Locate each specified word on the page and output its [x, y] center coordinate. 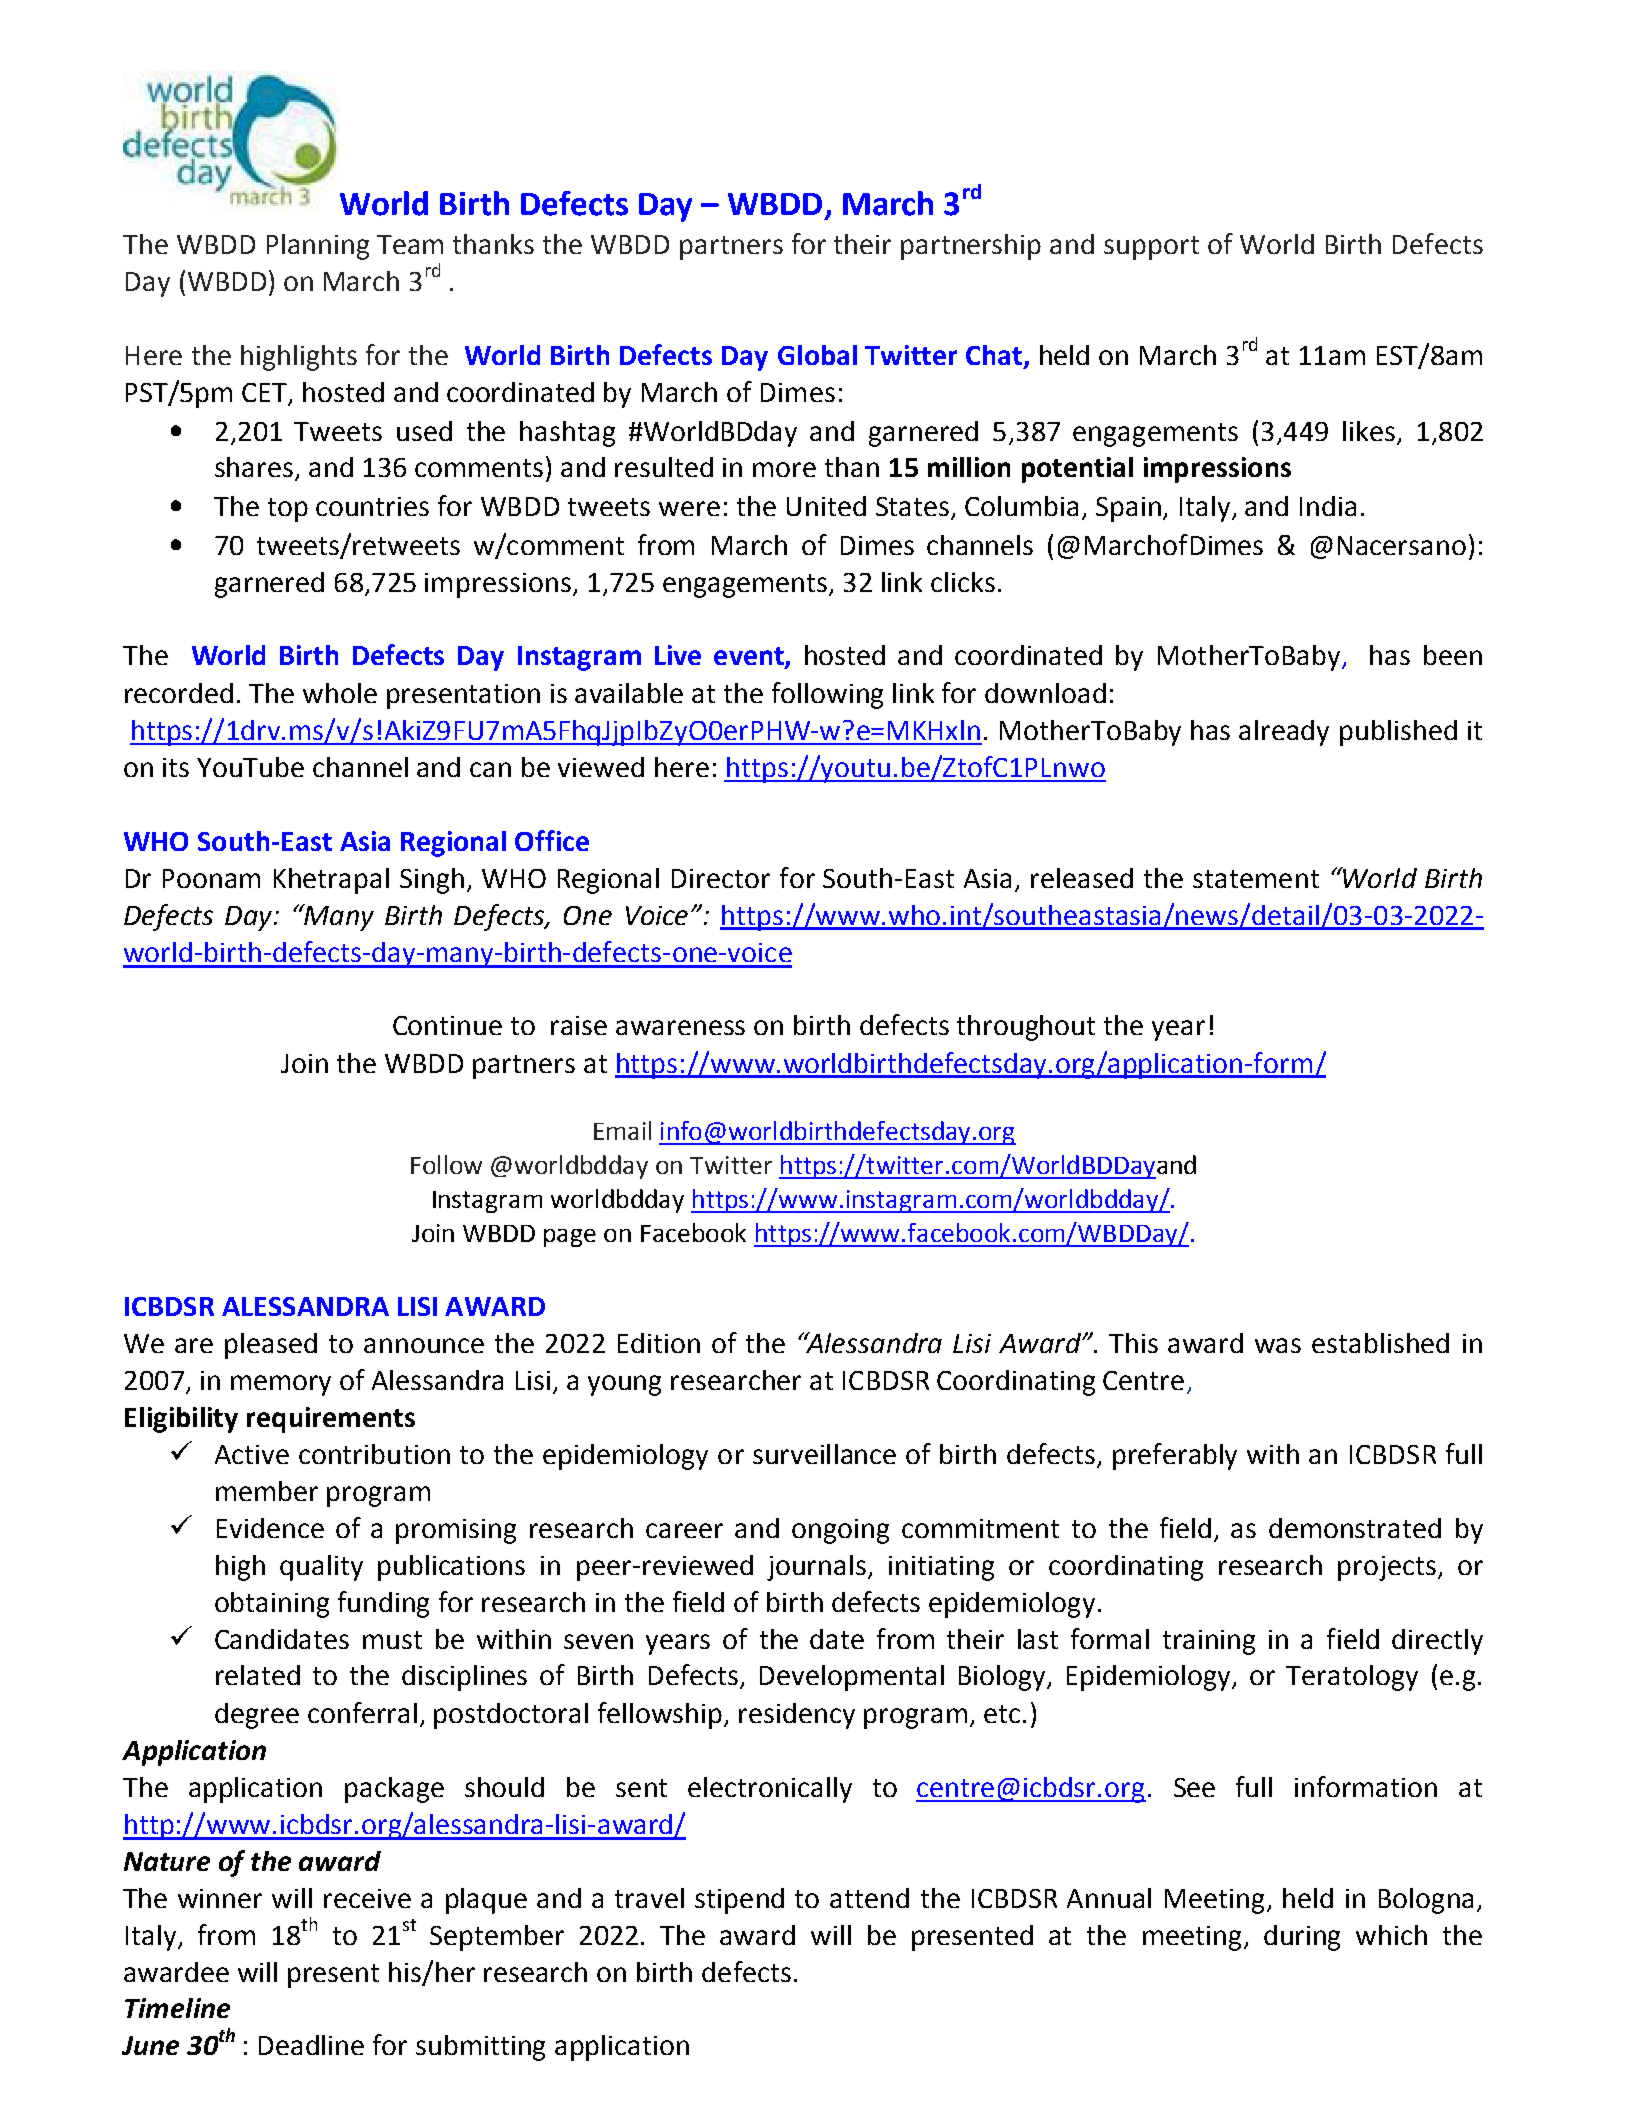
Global [817, 355]
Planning [318, 247]
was [1278, 1345]
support [1151, 248]
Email [622, 1130]
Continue [447, 1025]
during [1302, 1938]
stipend [739, 1901]
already [1284, 733]
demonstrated [1355, 1528]
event [750, 657]
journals [816, 1568]
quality [321, 1568]
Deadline [311, 2045]
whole [340, 693]
